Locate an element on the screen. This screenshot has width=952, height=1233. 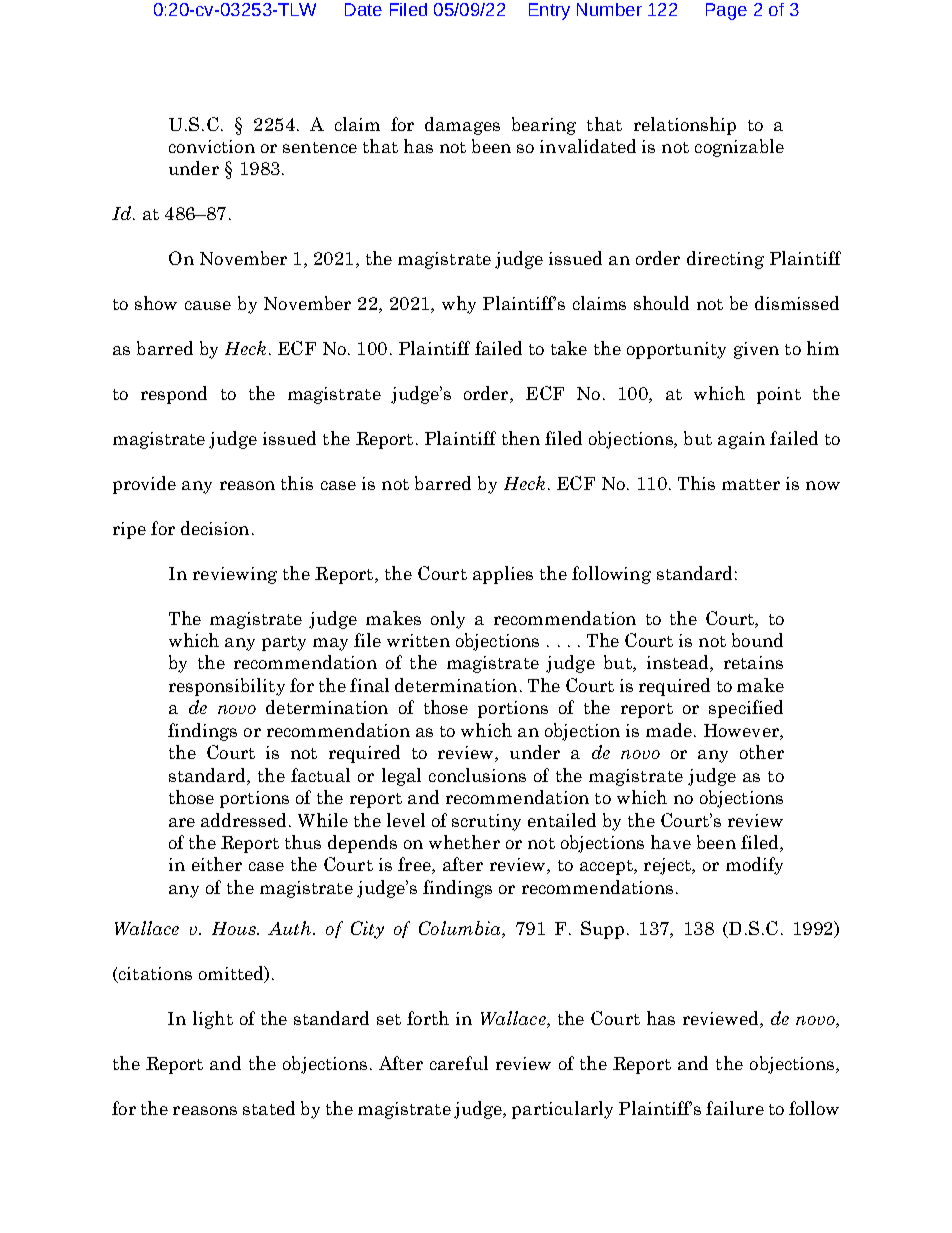
then is located at coordinates (521, 438).
